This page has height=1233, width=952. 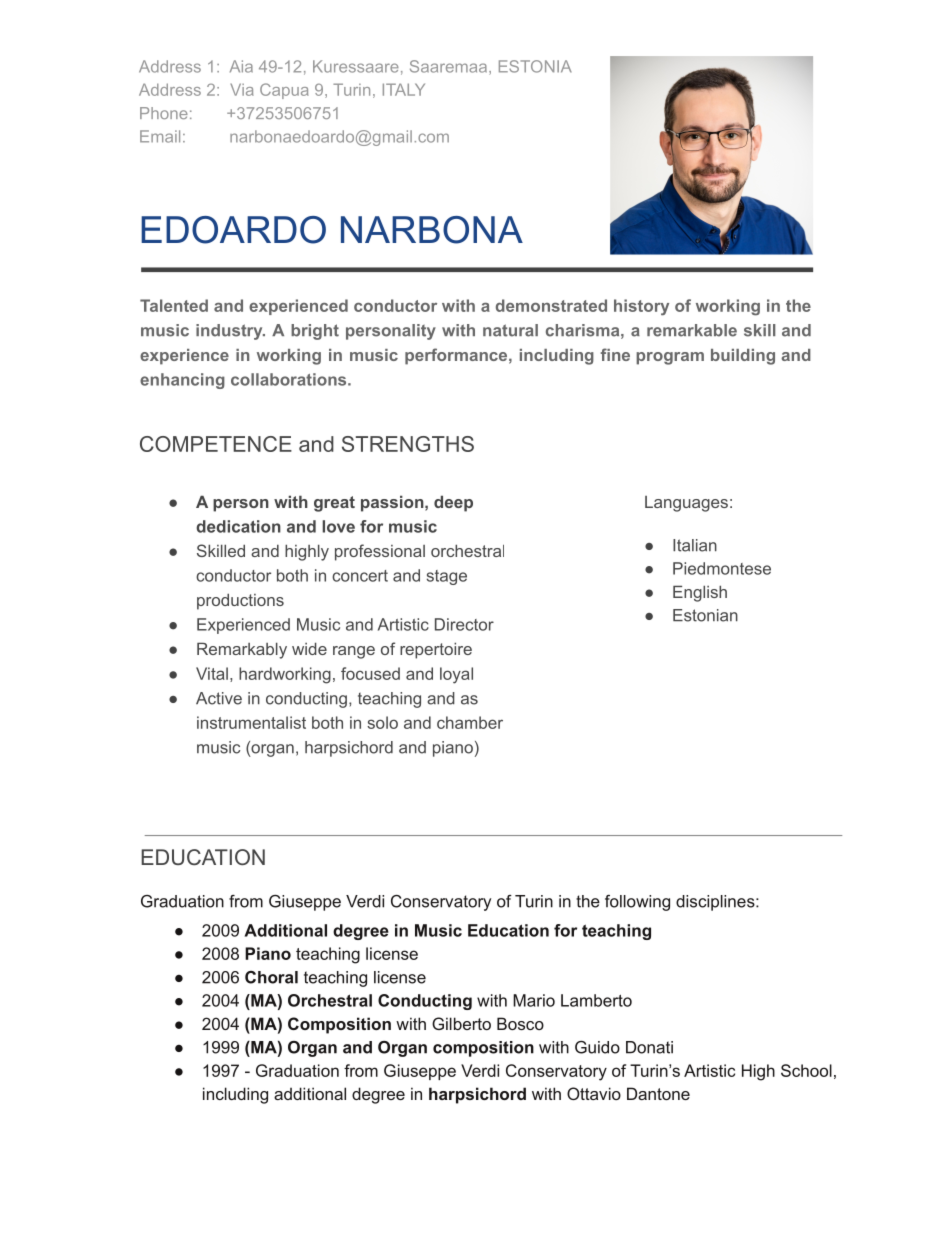 I want to click on Gilberto, so click(x=461, y=1023).
